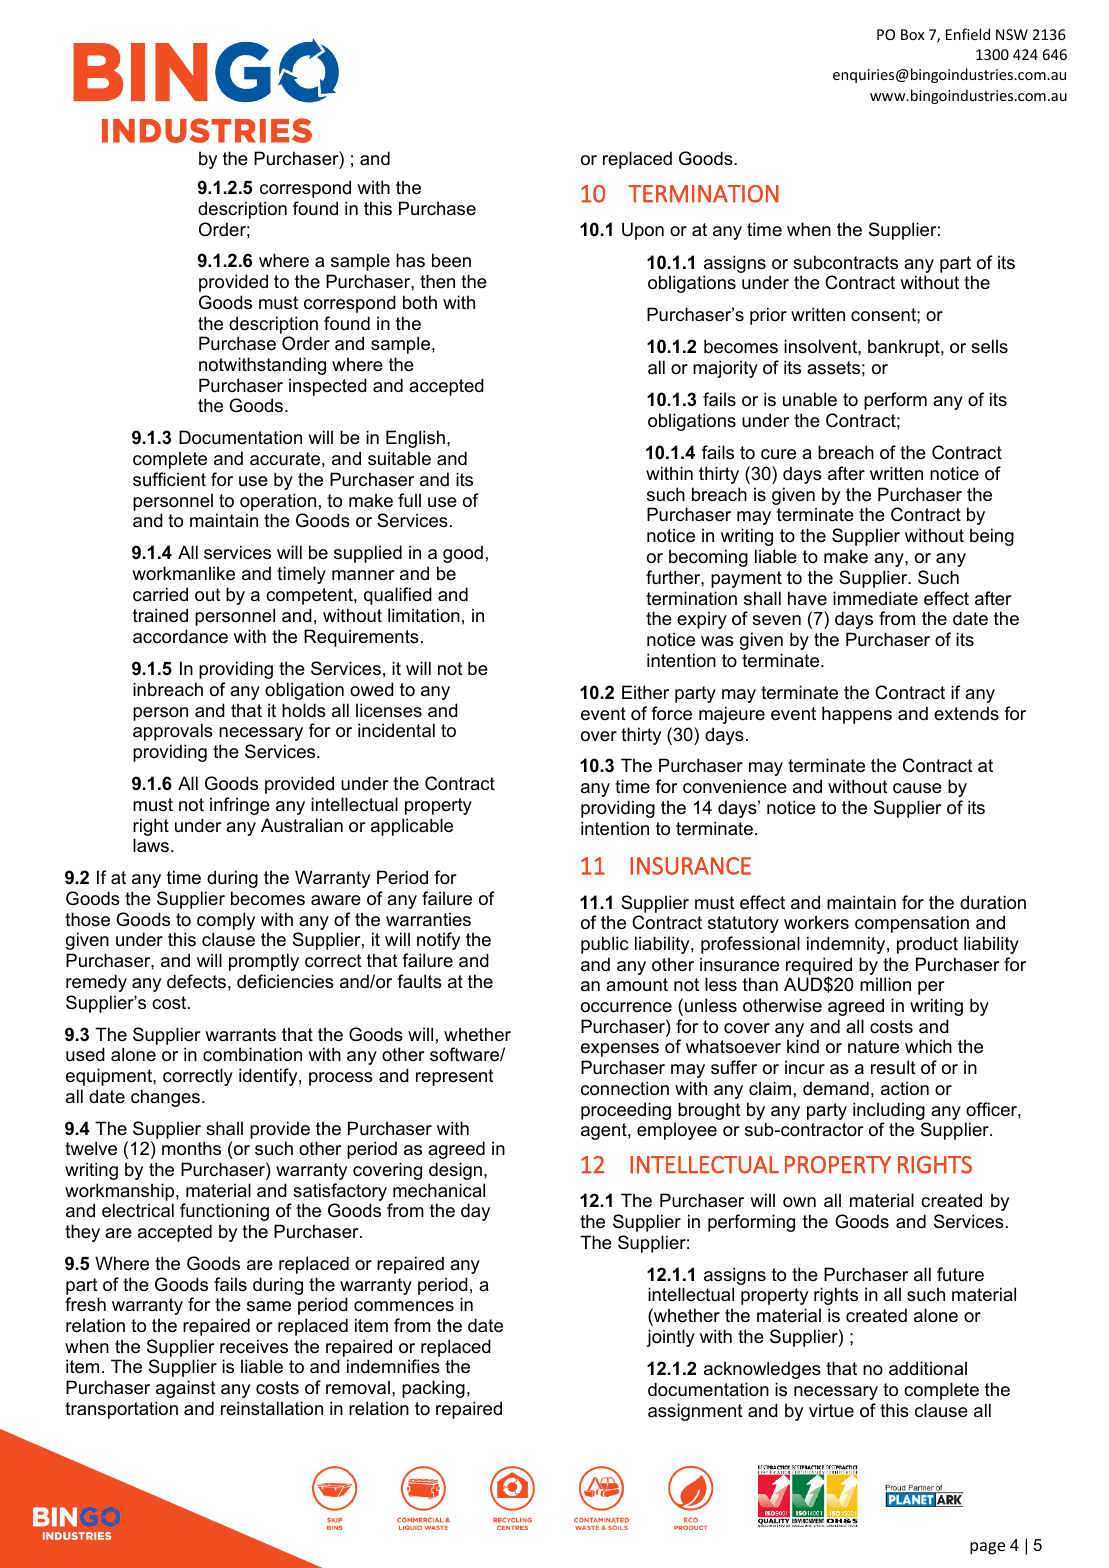 This image has height=1568, width=1109. Describe the element at coordinates (987, 1548) in the image. I see `page` at that location.
